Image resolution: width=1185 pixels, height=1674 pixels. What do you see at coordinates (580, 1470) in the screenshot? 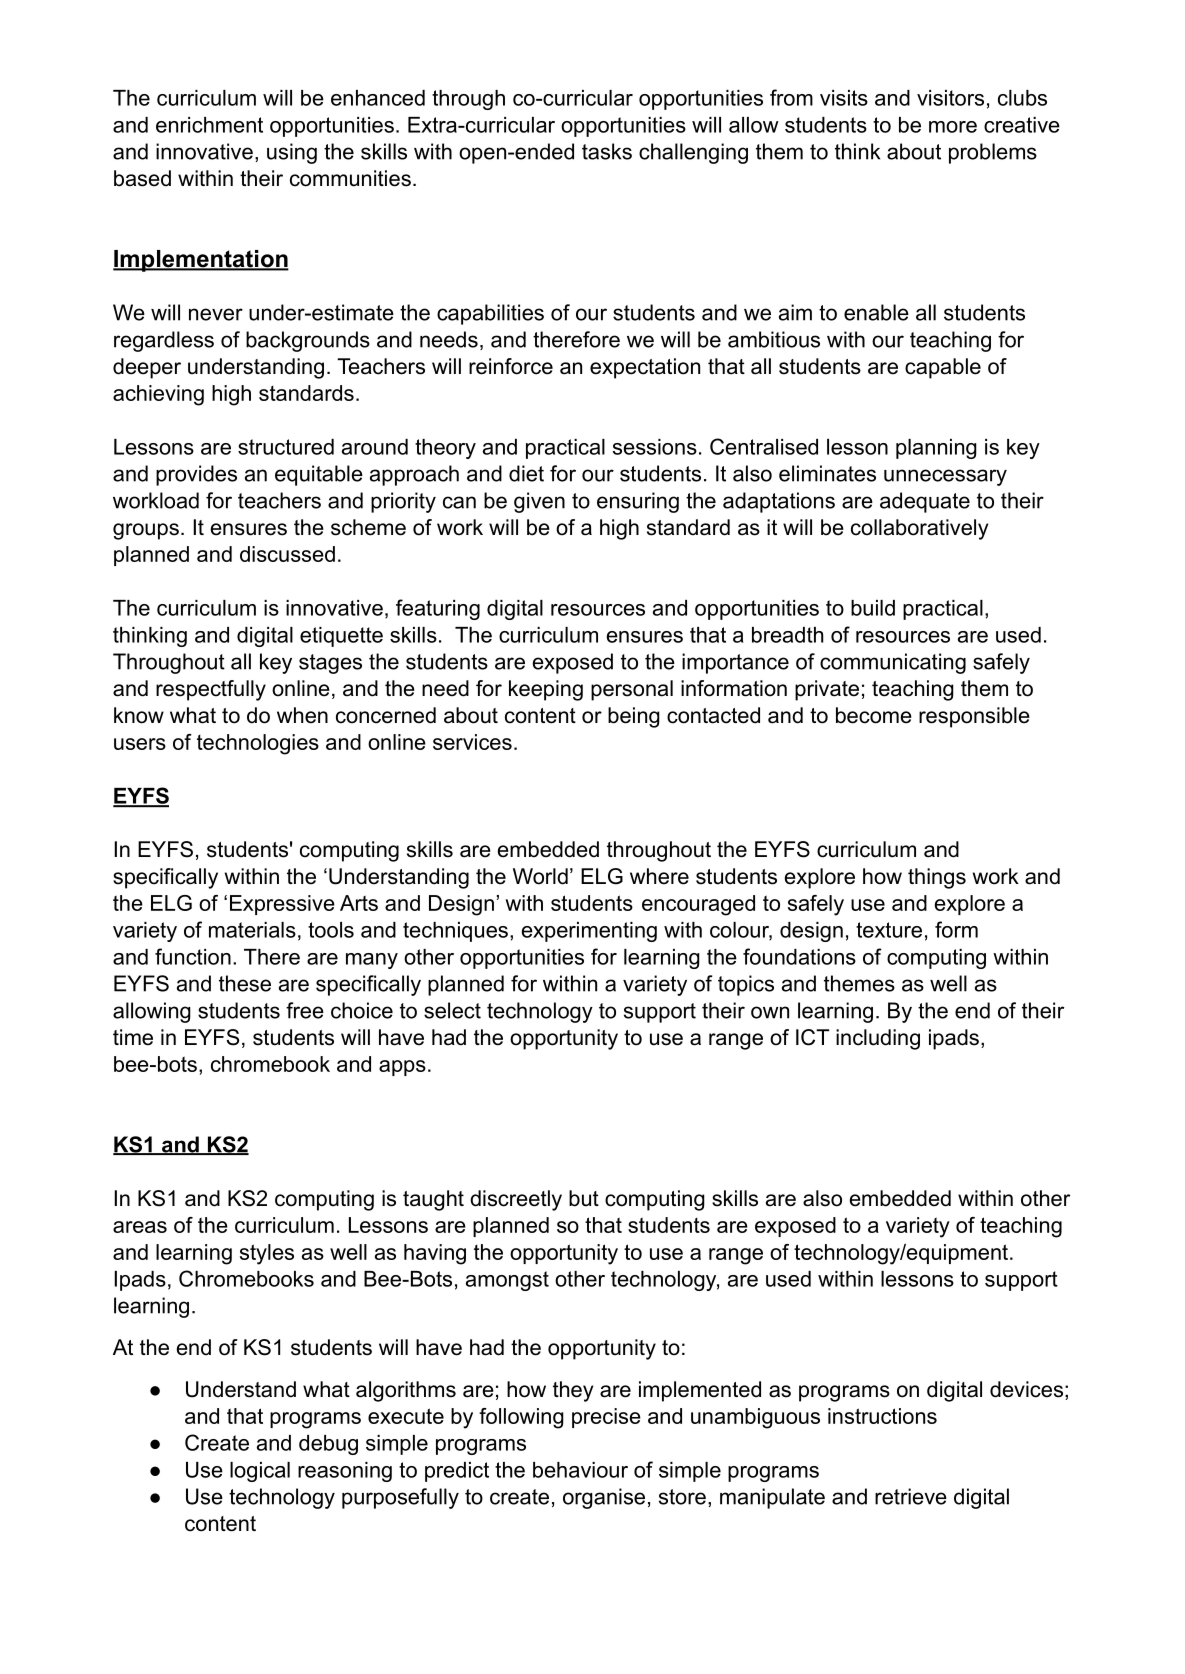
I see `behaviour` at bounding box center [580, 1470].
